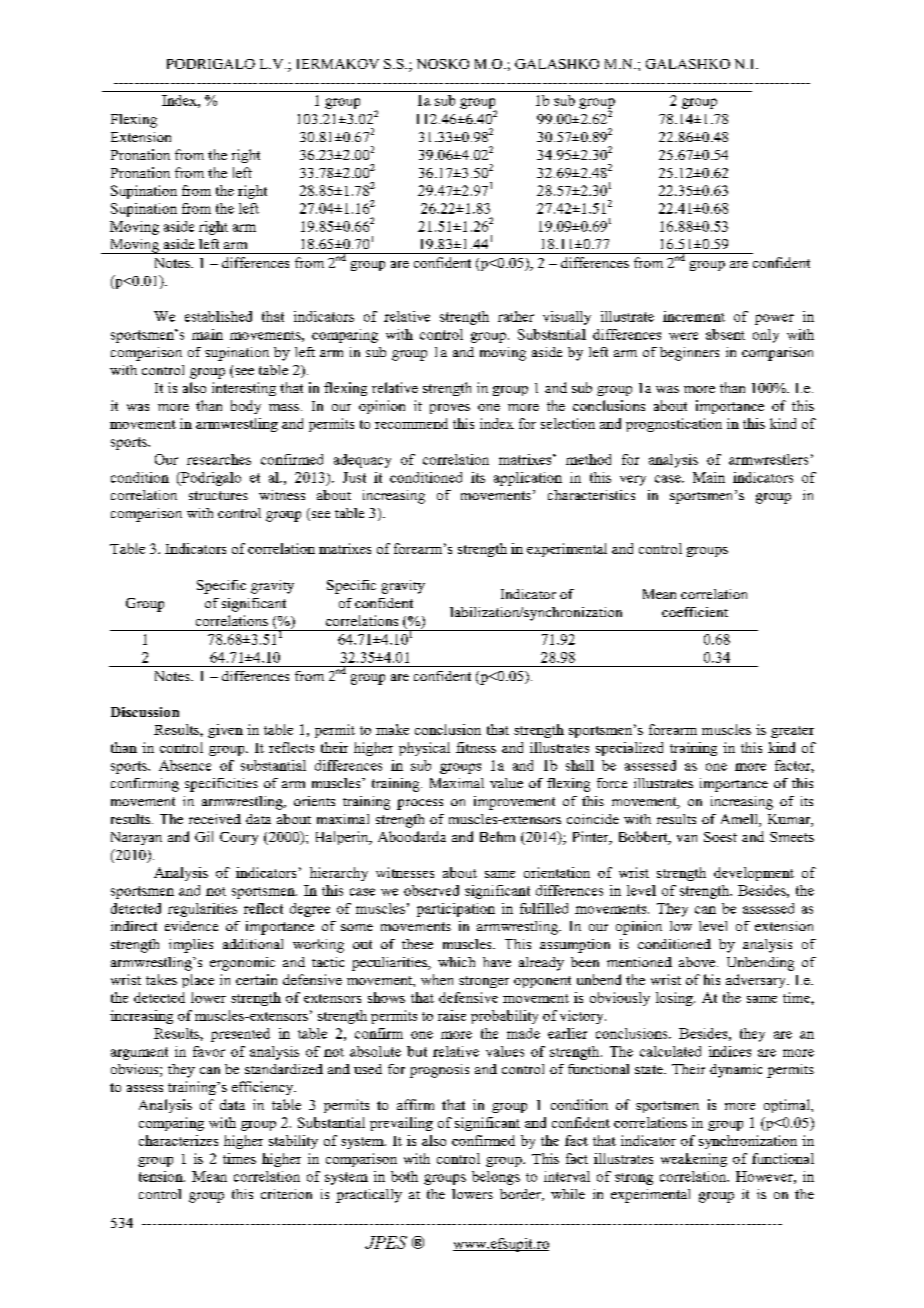  What do you see at coordinates (694, 1160) in the page?
I see `weakening` at bounding box center [694, 1160].
